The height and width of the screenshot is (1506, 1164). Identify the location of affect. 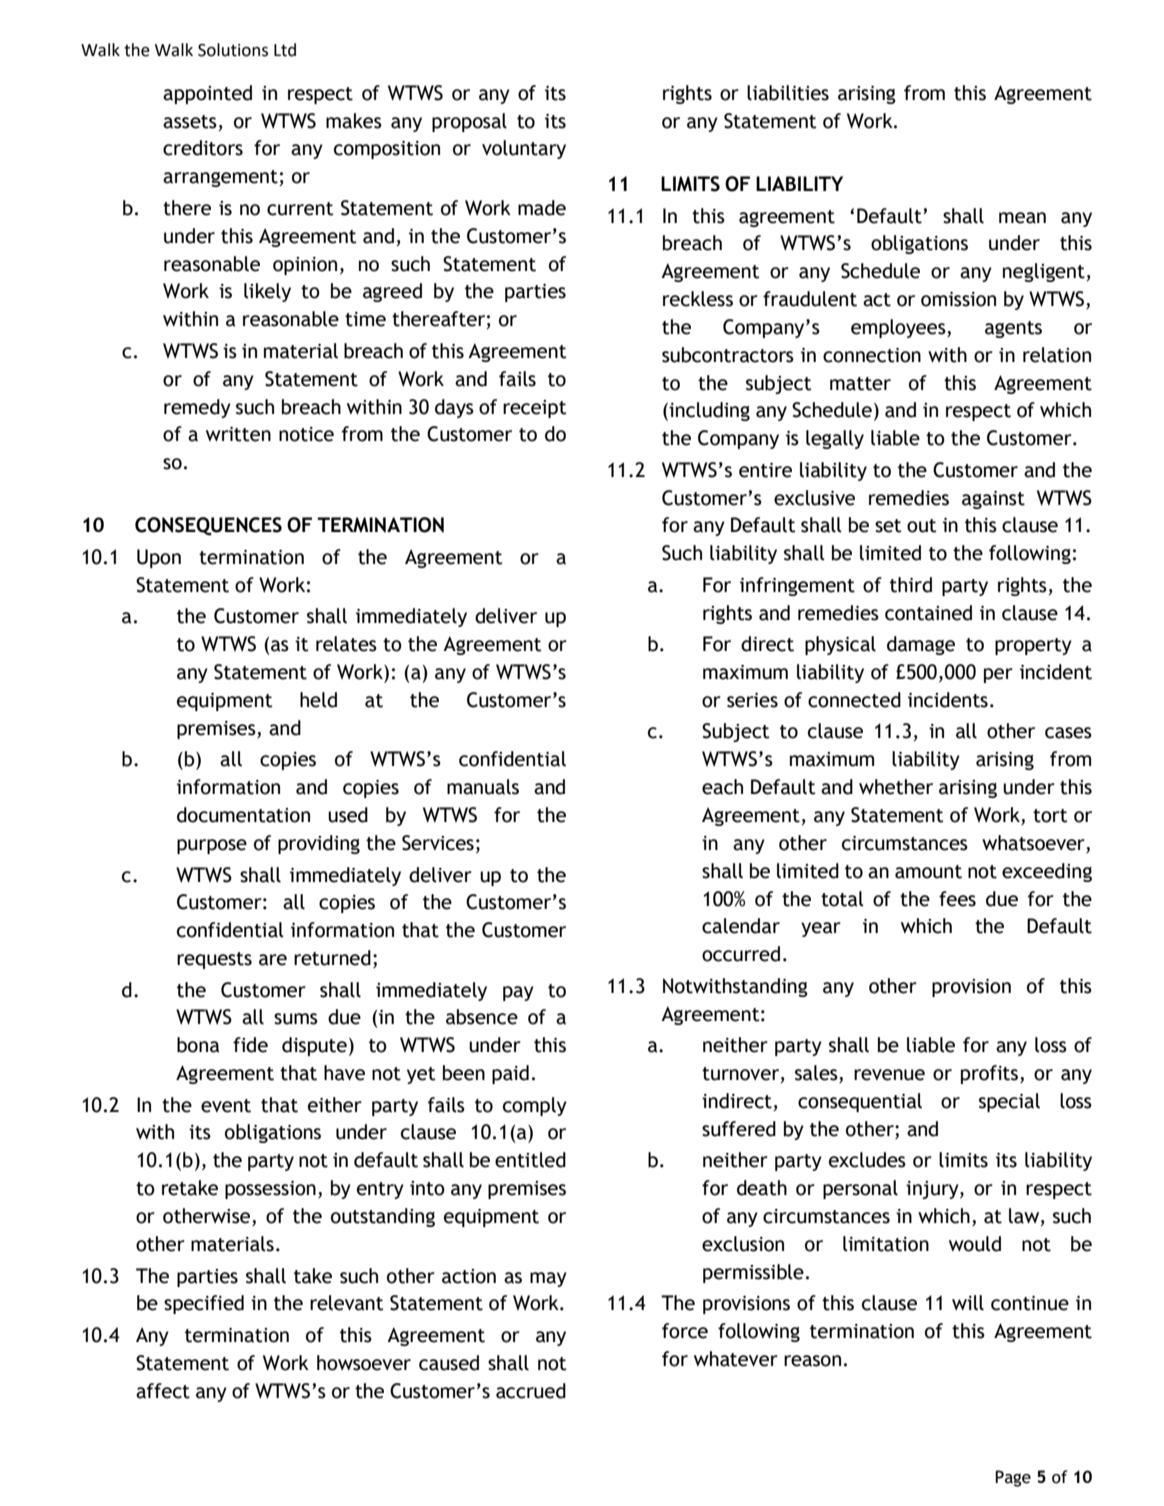
(163, 1391).
